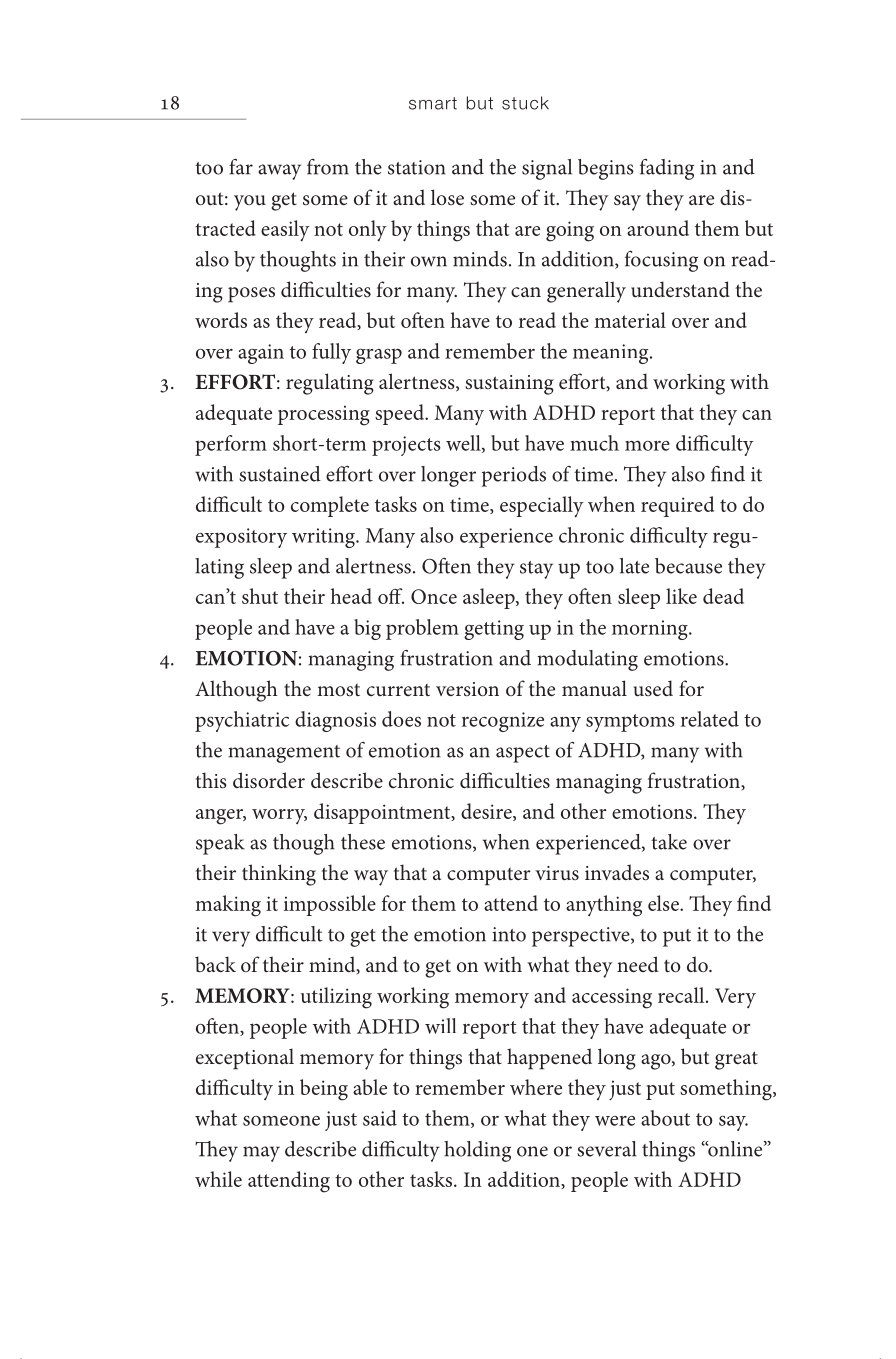 The image size is (896, 1359). I want to click on away, so click(279, 172).
